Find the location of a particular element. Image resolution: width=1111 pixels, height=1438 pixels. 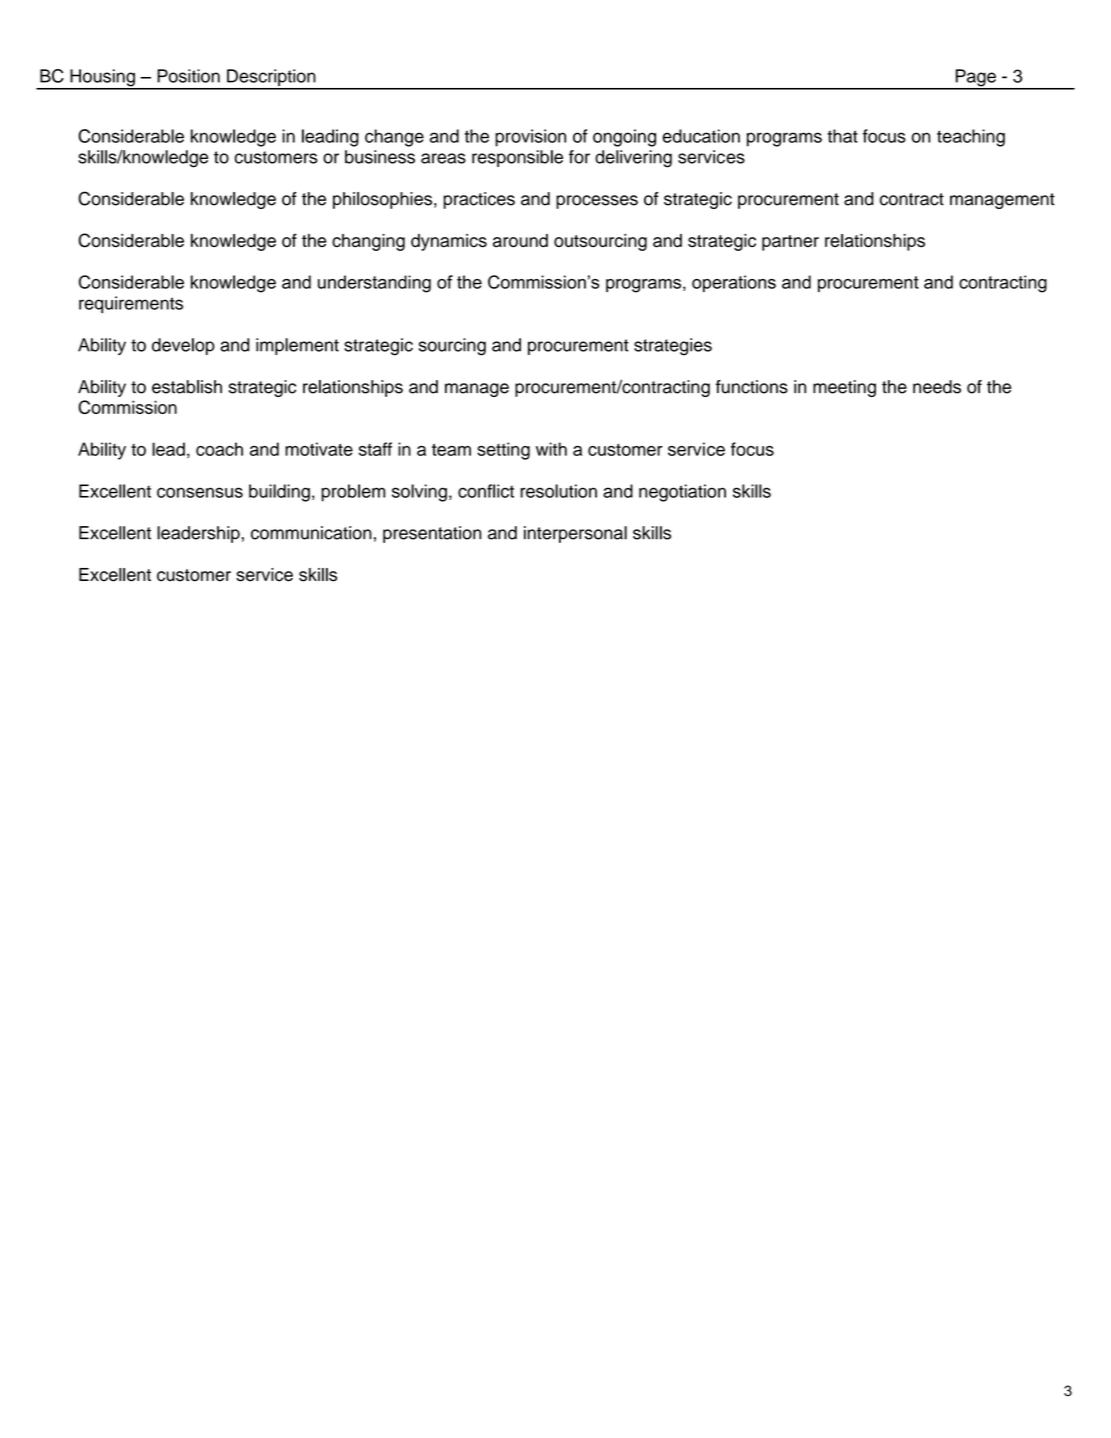

negotiation is located at coordinates (682, 493).
